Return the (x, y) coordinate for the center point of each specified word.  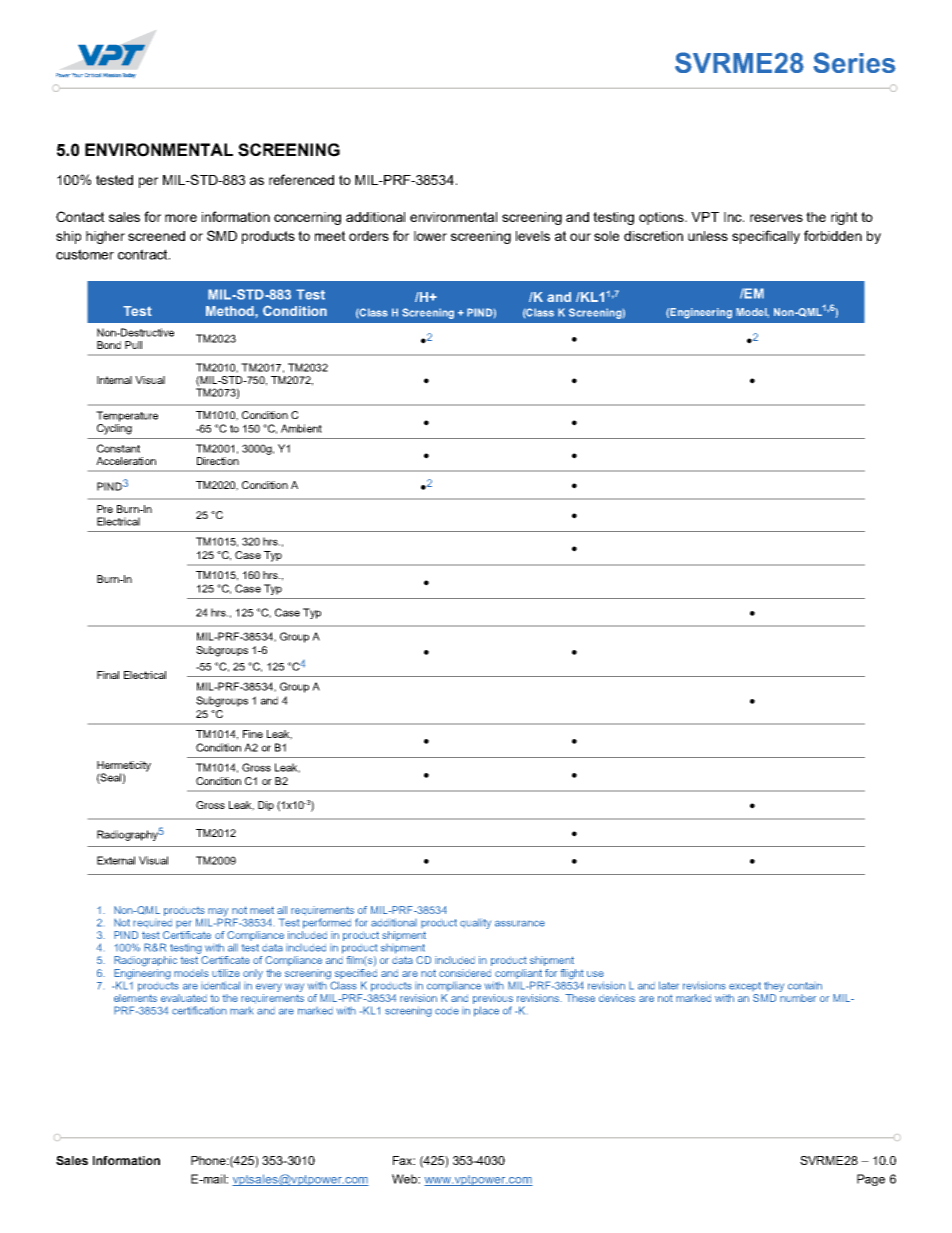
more (181, 218)
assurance (520, 923)
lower (430, 236)
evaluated (184, 998)
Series (854, 62)
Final (108, 675)
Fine (253, 734)
